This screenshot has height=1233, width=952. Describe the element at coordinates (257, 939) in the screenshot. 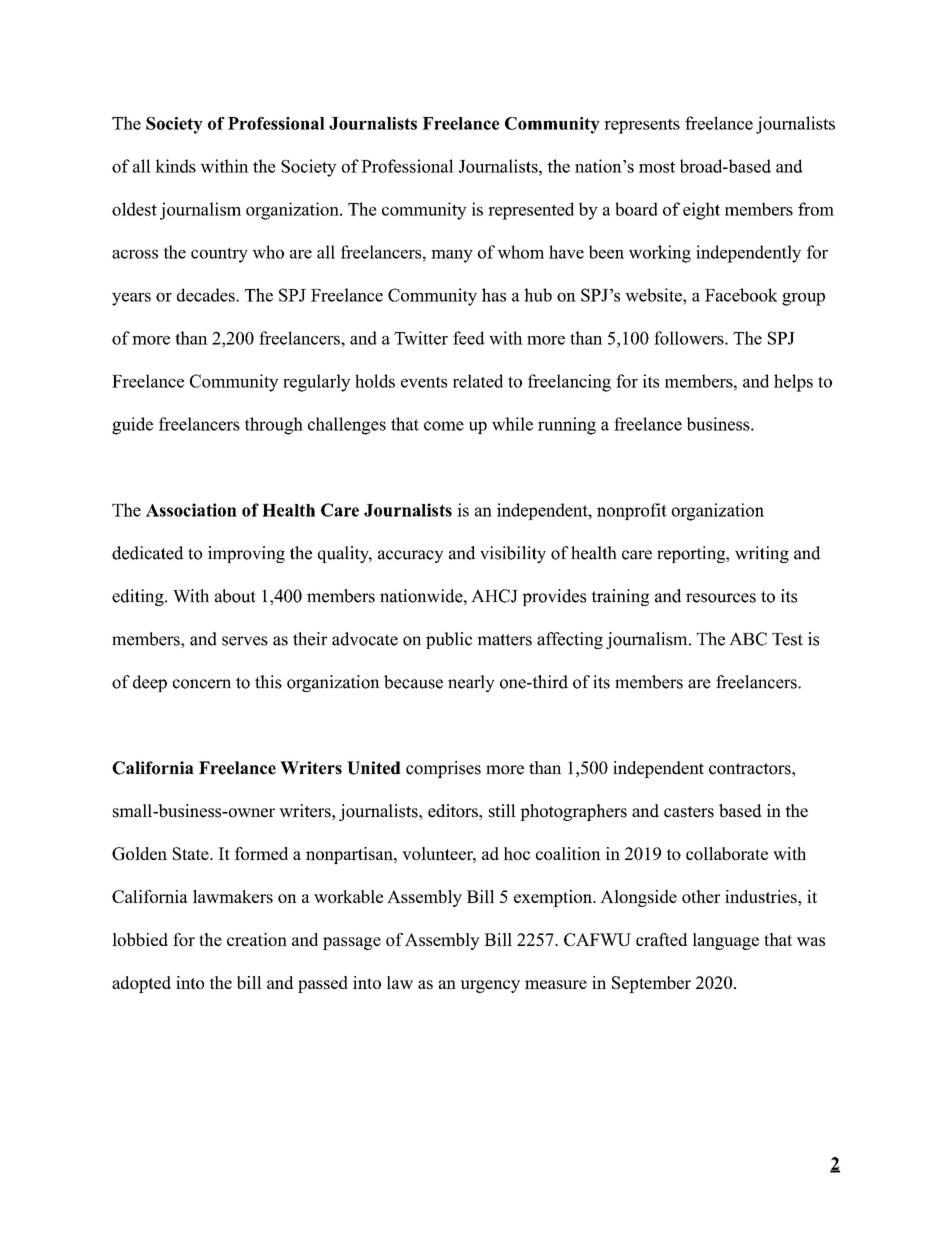

I see `creation` at that location.
